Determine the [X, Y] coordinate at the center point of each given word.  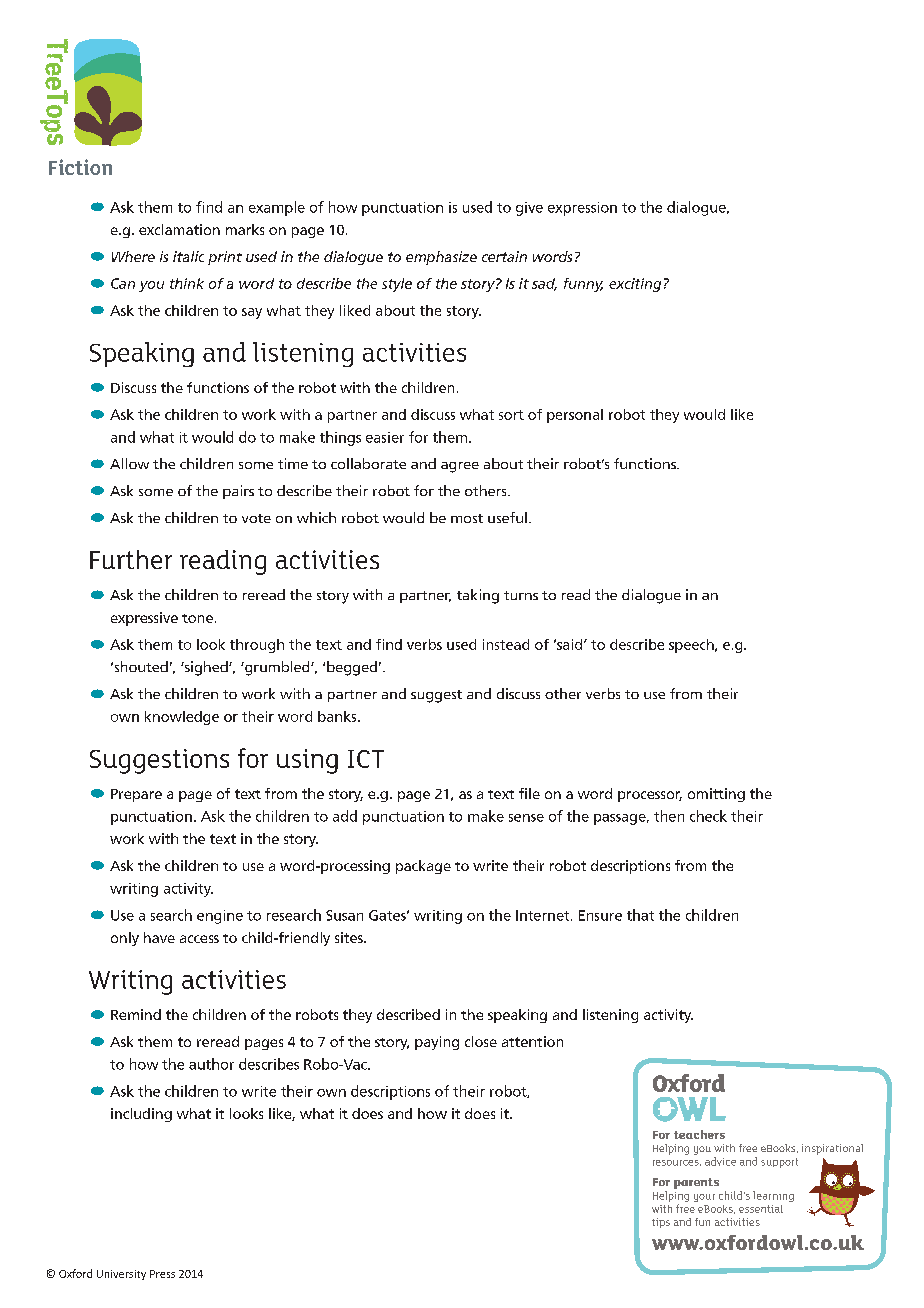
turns [521, 595]
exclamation [179, 229]
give [529, 209]
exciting [635, 285]
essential [761, 1209]
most [467, 518]
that [640, 915]
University [121, 1275]
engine [220, 917]
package [423, 867]
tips [661, 1223]
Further [131, 559]
